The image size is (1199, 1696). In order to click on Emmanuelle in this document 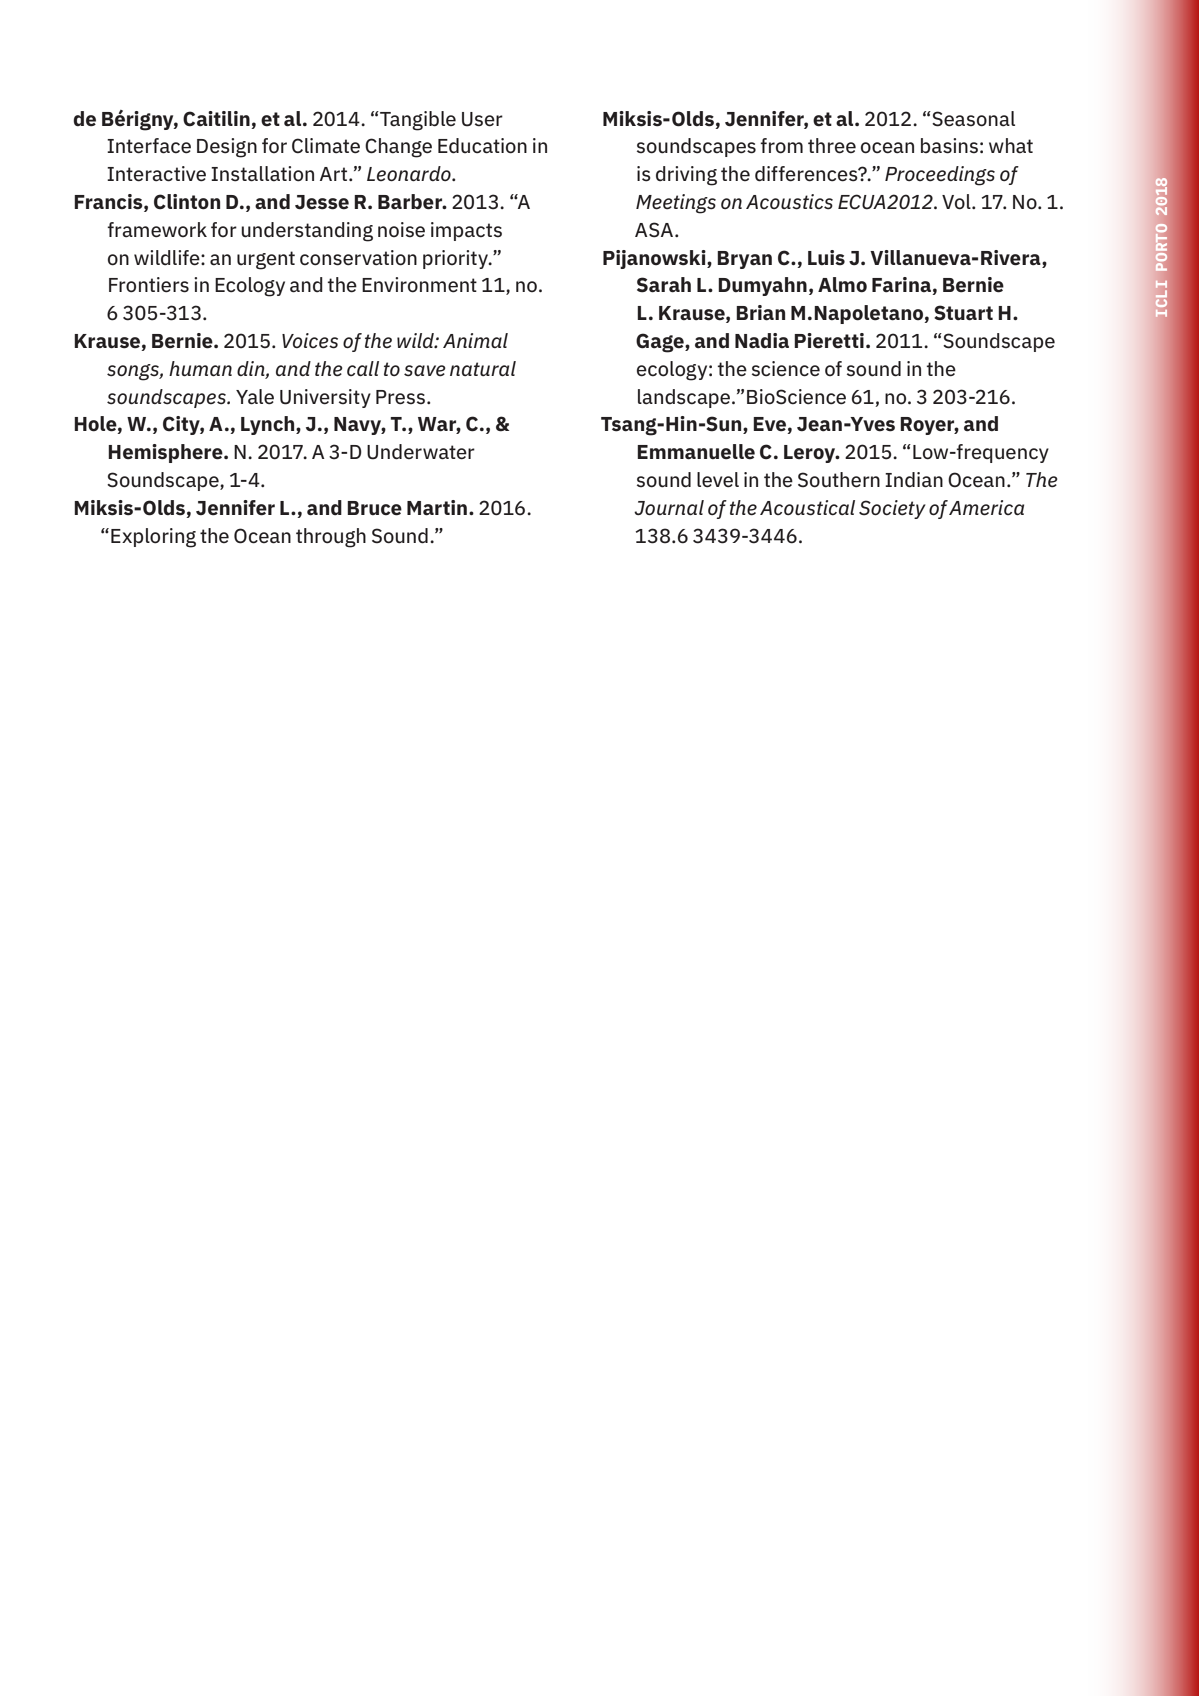, I will do `click(696, 452)`.
